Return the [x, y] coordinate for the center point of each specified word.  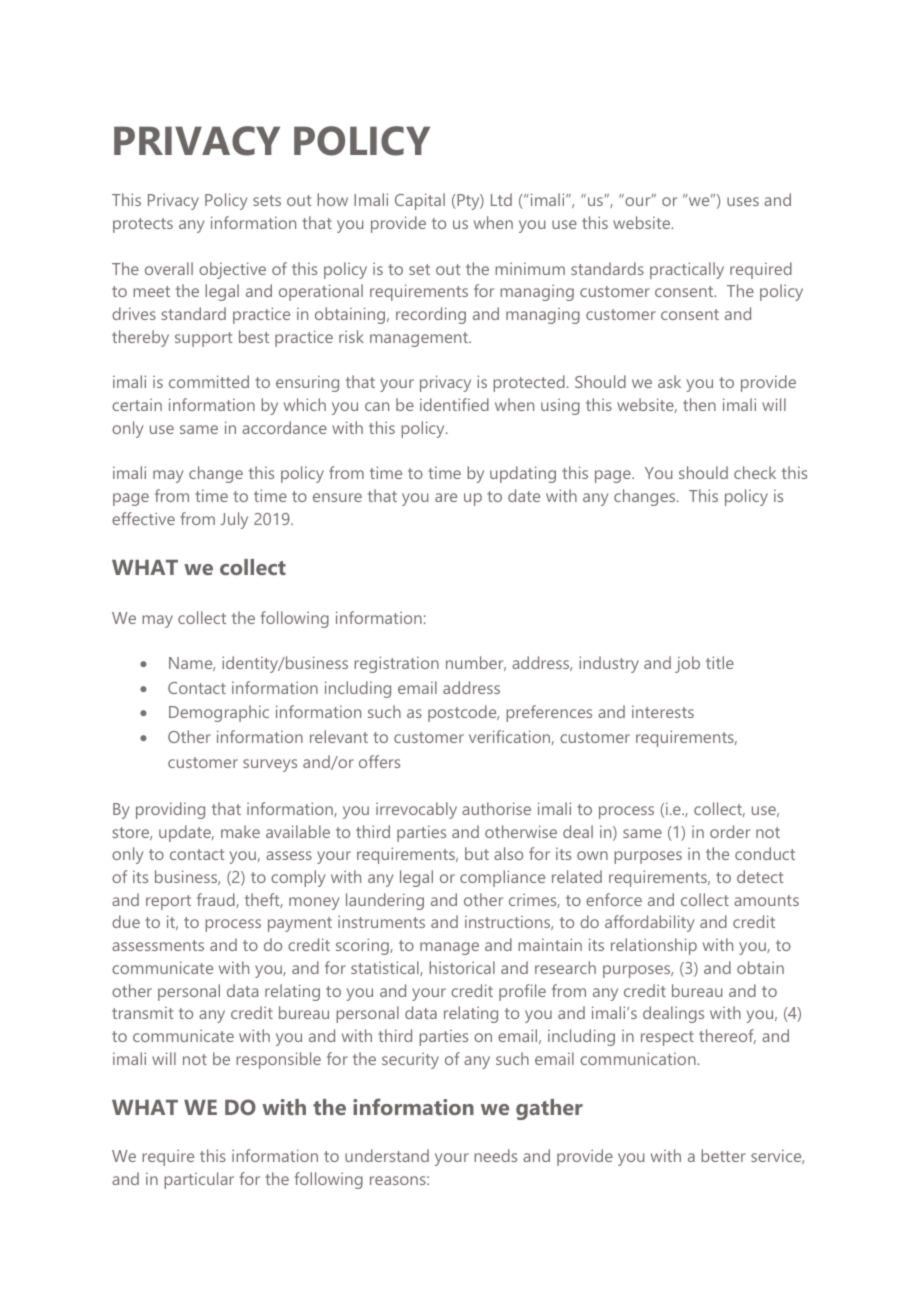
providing [170, 810]
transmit [143, 1012]
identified [454, 404]
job [687, 664]
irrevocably [416, 810]
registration [396, 664]
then [699, 404]
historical [462, 967]
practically [687, 270]
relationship [654, 946]
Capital [420, 201]
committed [209, 381]
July [234, 520]
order [730, 831]
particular [199, 1180]
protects [143, 225]
